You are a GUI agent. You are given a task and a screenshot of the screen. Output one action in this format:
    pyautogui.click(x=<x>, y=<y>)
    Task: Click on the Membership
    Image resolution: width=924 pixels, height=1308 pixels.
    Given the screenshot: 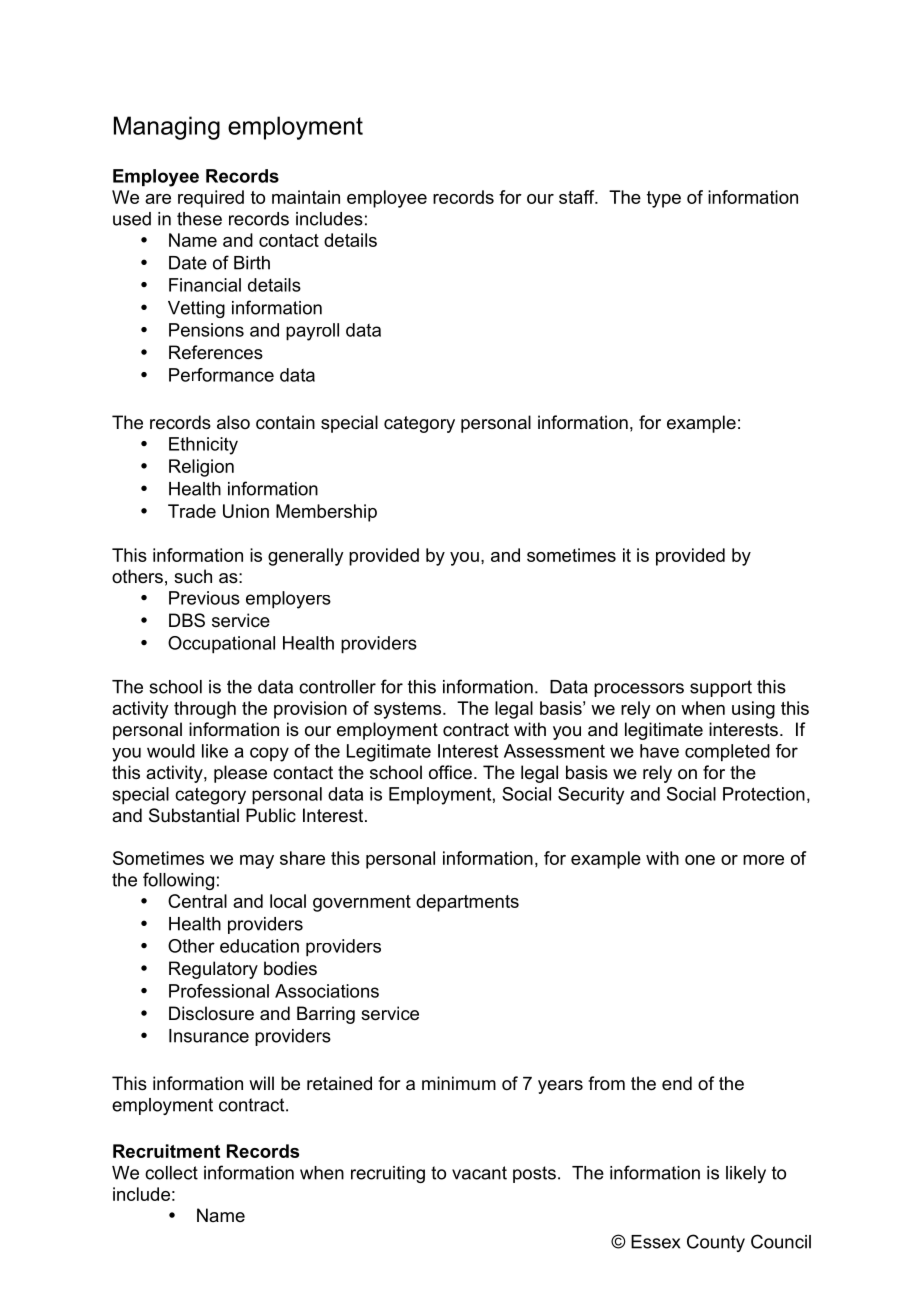 What is the action you would take?
    pyautogui.click(x=326, y=513)
